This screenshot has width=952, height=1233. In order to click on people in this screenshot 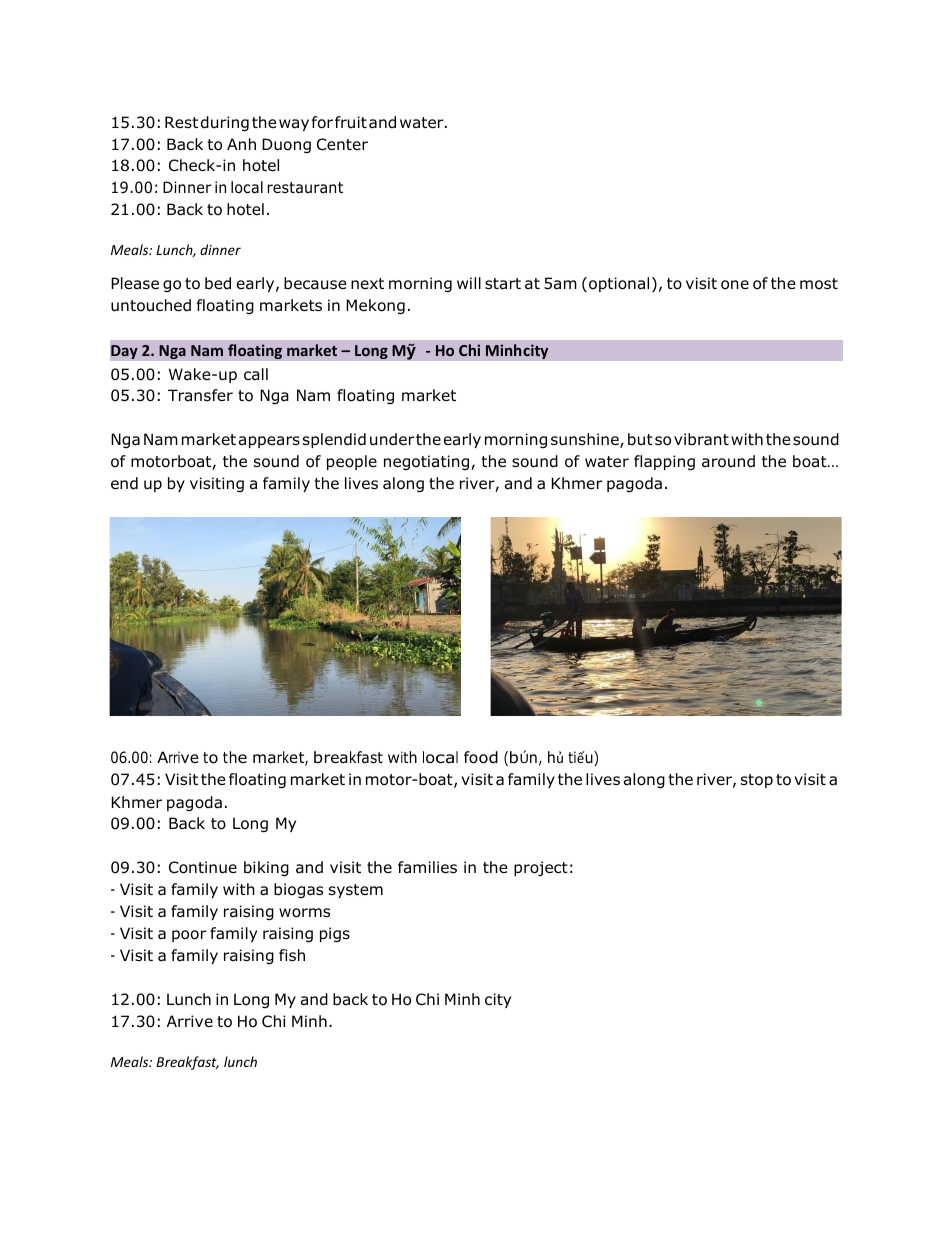, I will do `click(352, 462)`.
